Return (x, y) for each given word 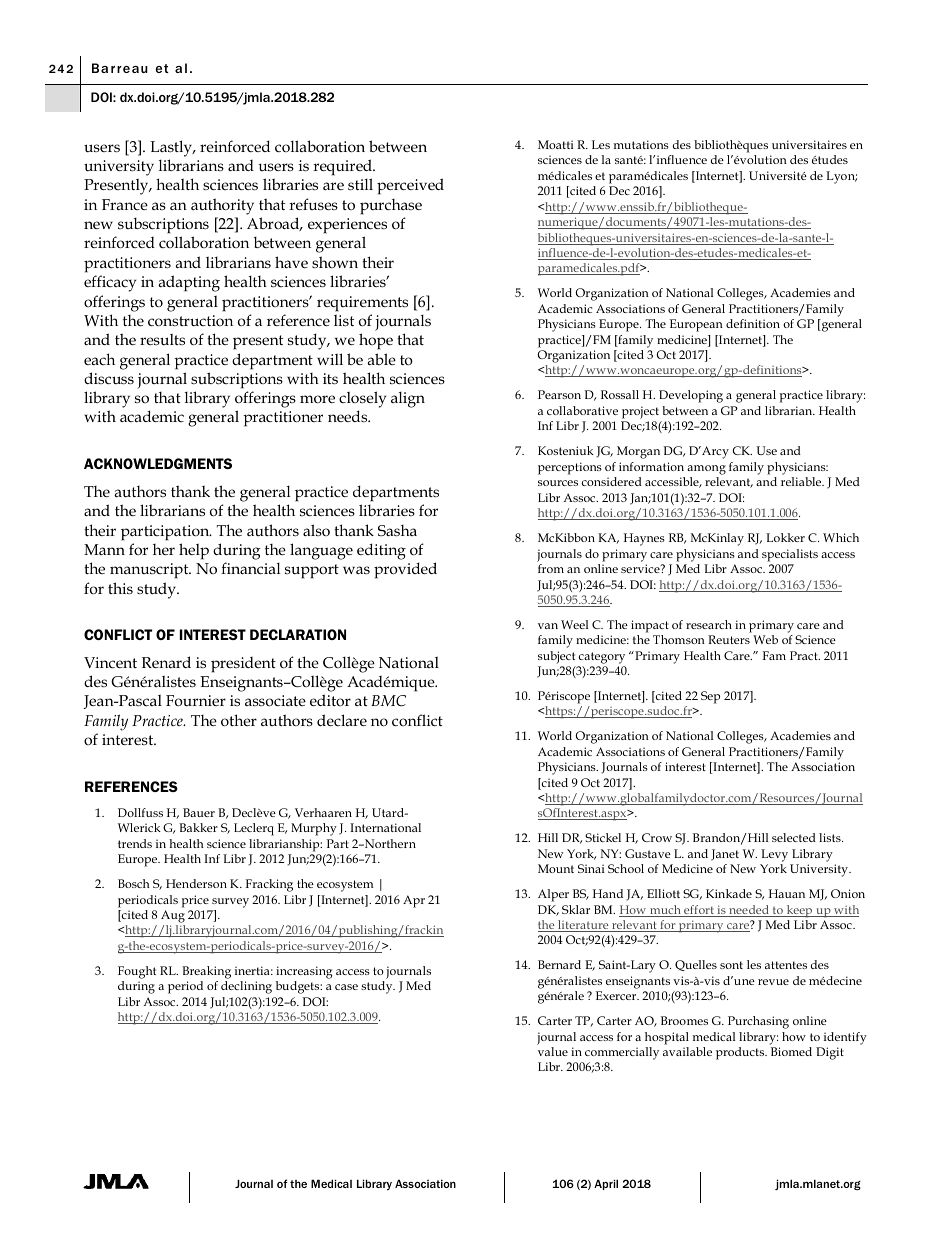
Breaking (206, 972)
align (408, 399)
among (706, 470)
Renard (166, 662)
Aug (173, 916)
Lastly (172, 148)
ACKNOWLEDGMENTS (158, 463)
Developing (691, 396)
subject (556, 657)
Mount (556, 868)
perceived (410, 186)
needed (749, 911)
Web (765, 639)
